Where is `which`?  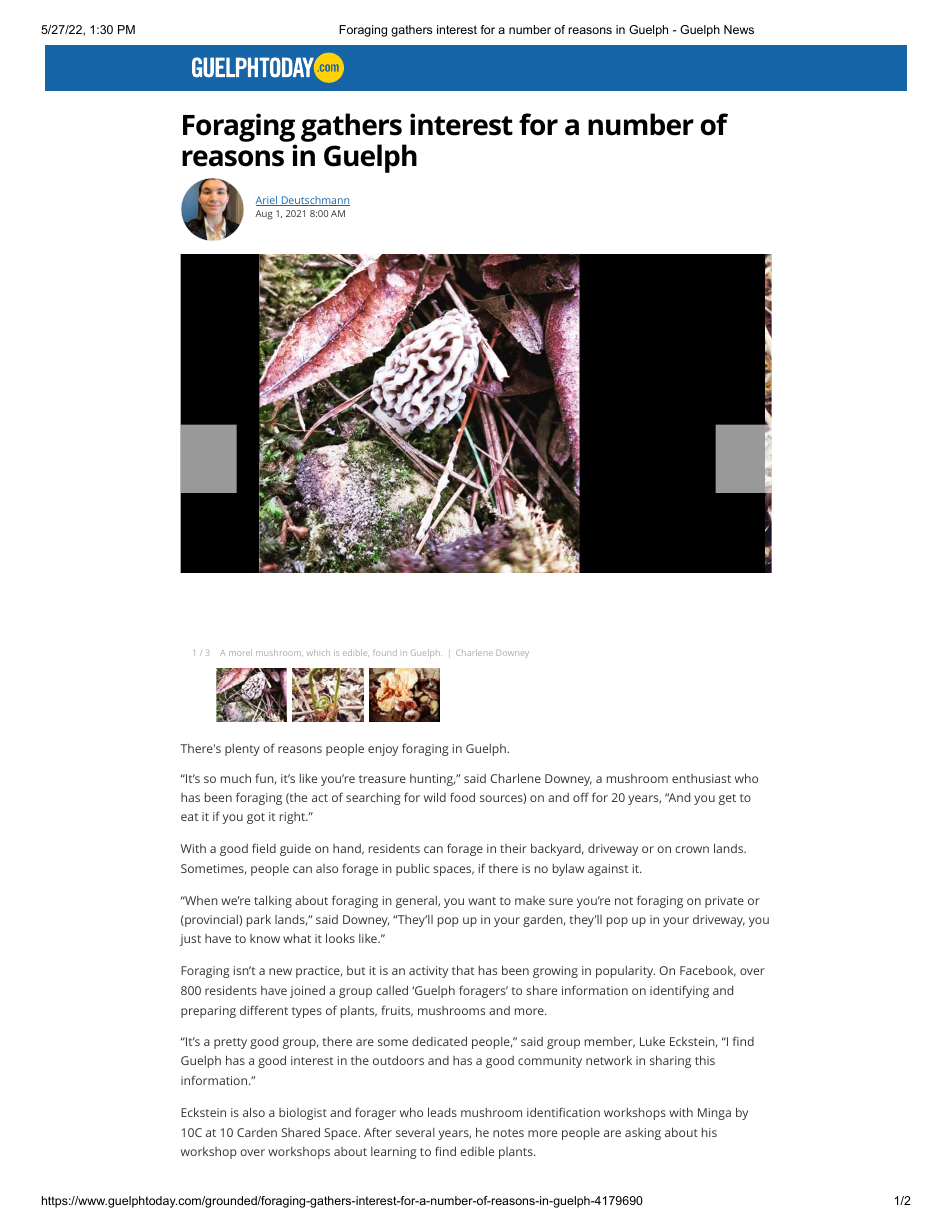 which is located at coordinates (318, 652).
